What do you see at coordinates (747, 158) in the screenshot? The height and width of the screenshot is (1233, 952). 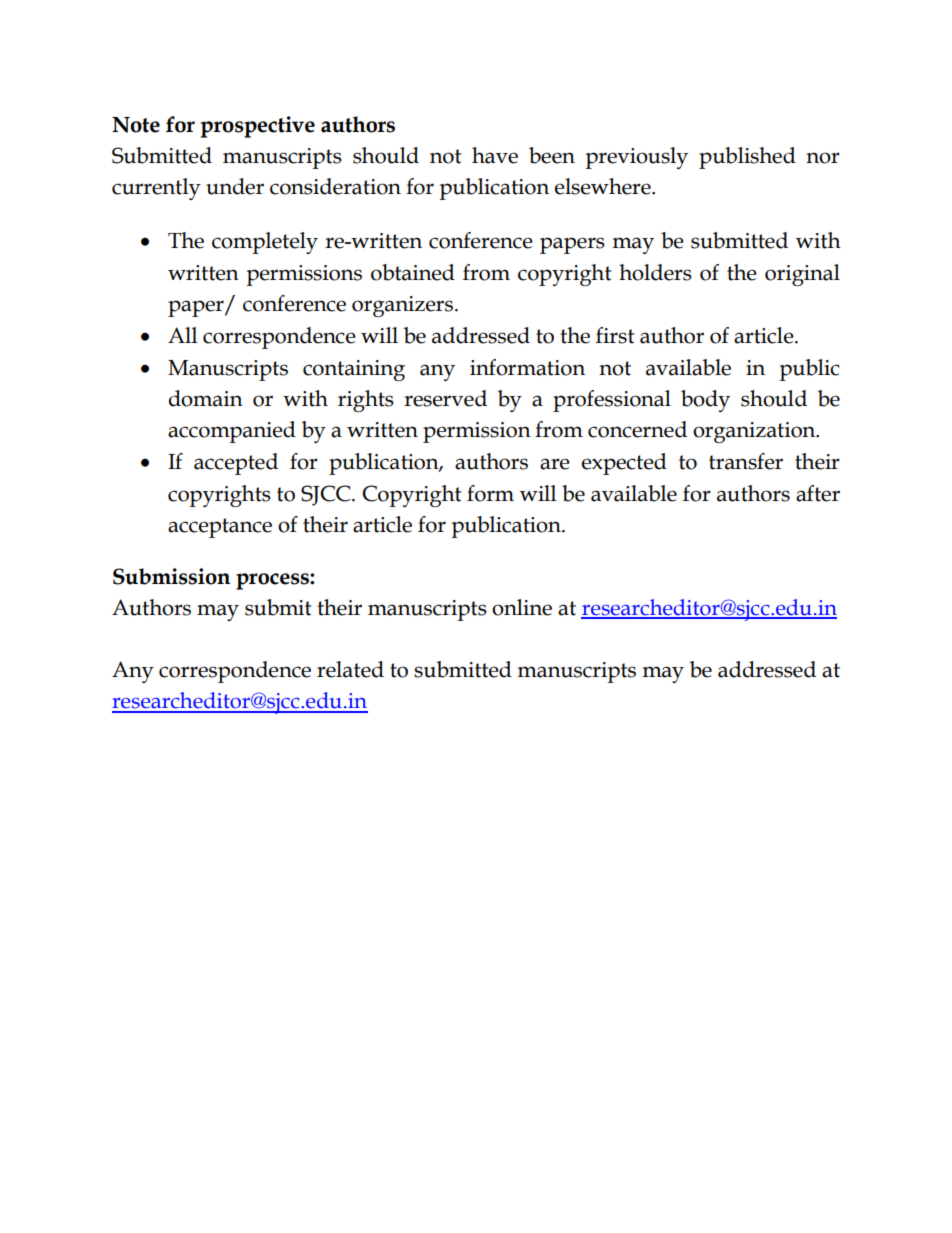 I see `published` at bounding box center [747, 158].
